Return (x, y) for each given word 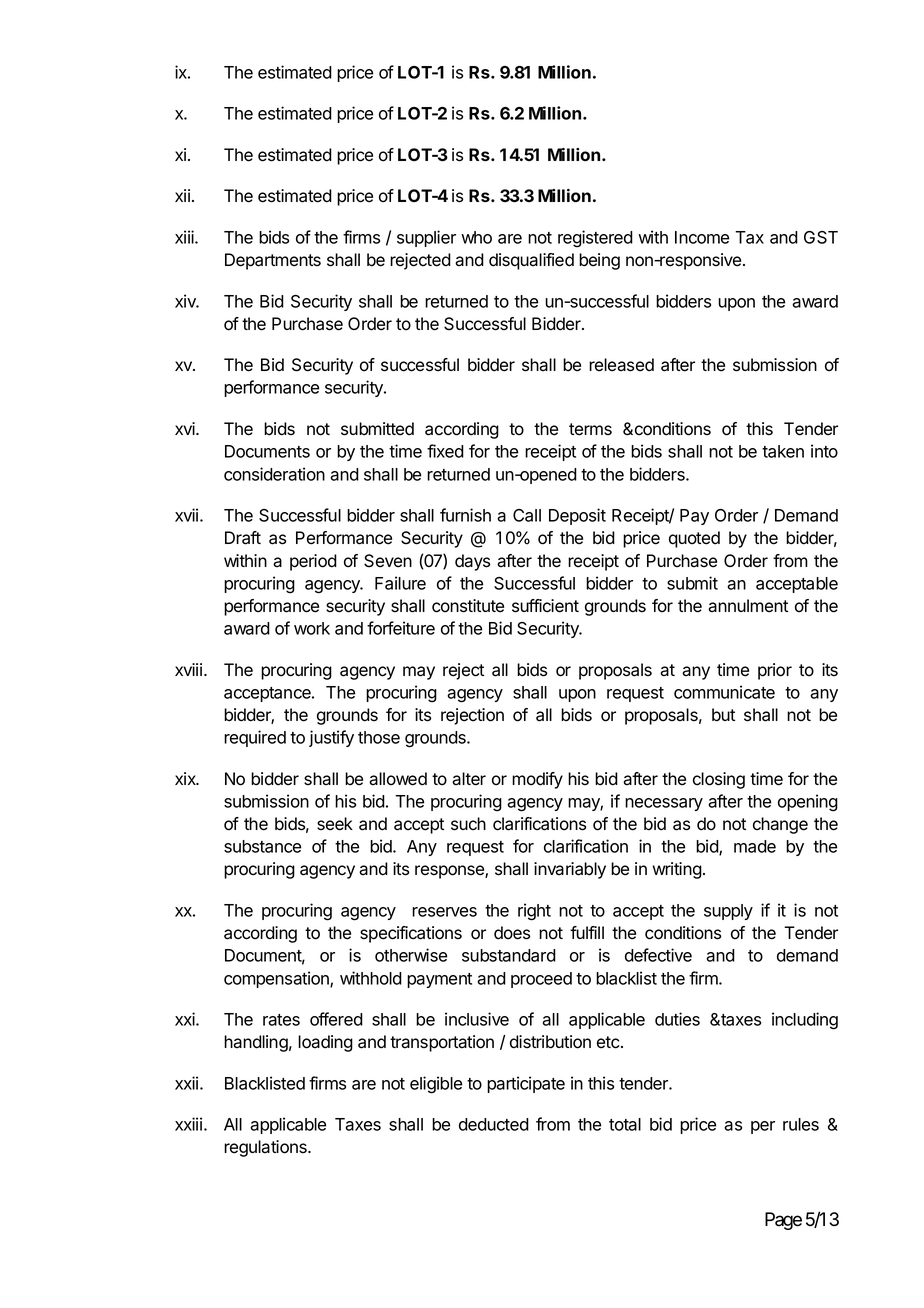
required (255, 738)
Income (702, 237)
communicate (724, 692)
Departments (273, 261)
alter (469, 779)
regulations (266, 1148)
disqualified (531, 261)
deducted (494, 1124)
